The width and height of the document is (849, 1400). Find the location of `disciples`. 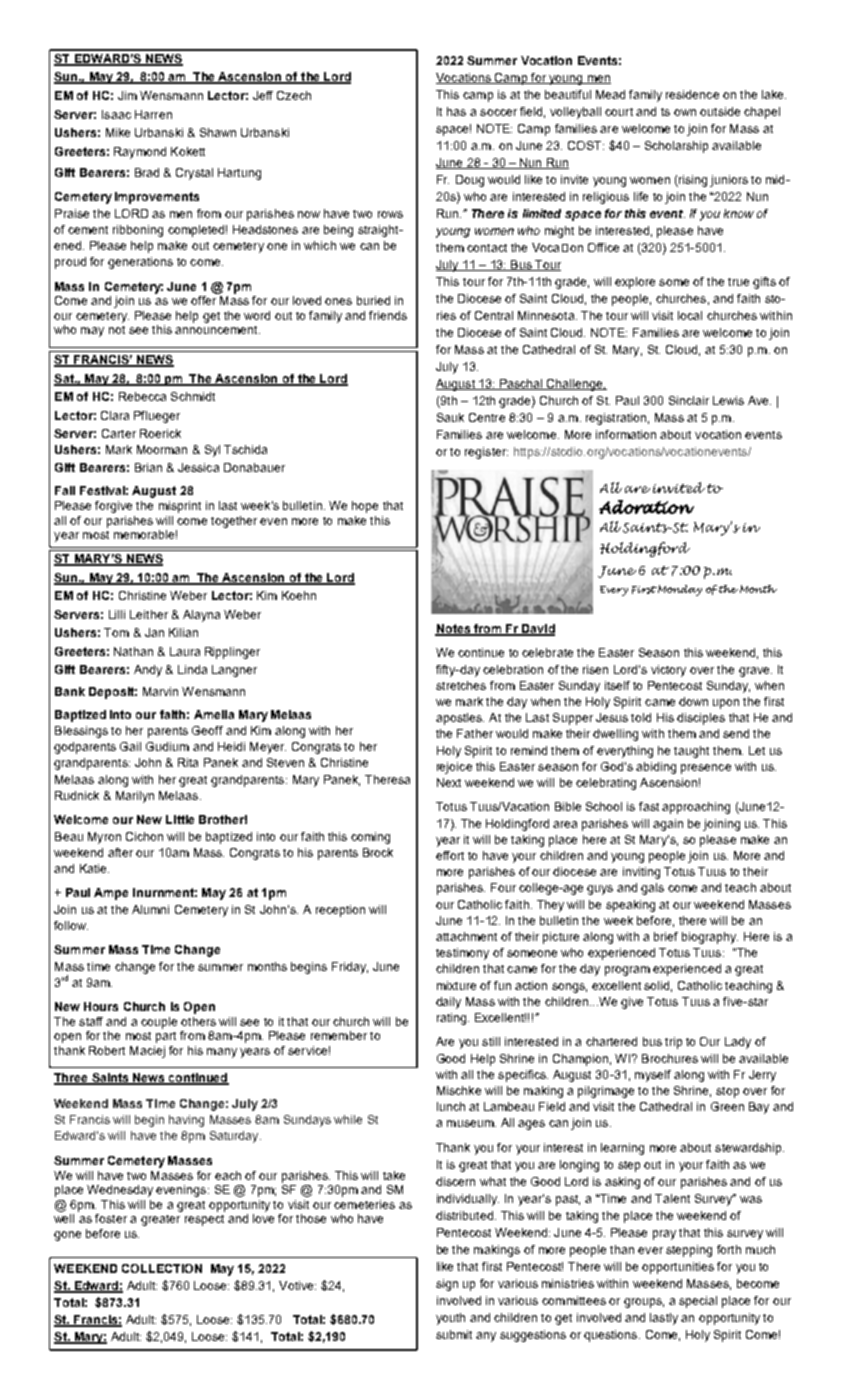

disciples is located at coordinates (701, 719).
